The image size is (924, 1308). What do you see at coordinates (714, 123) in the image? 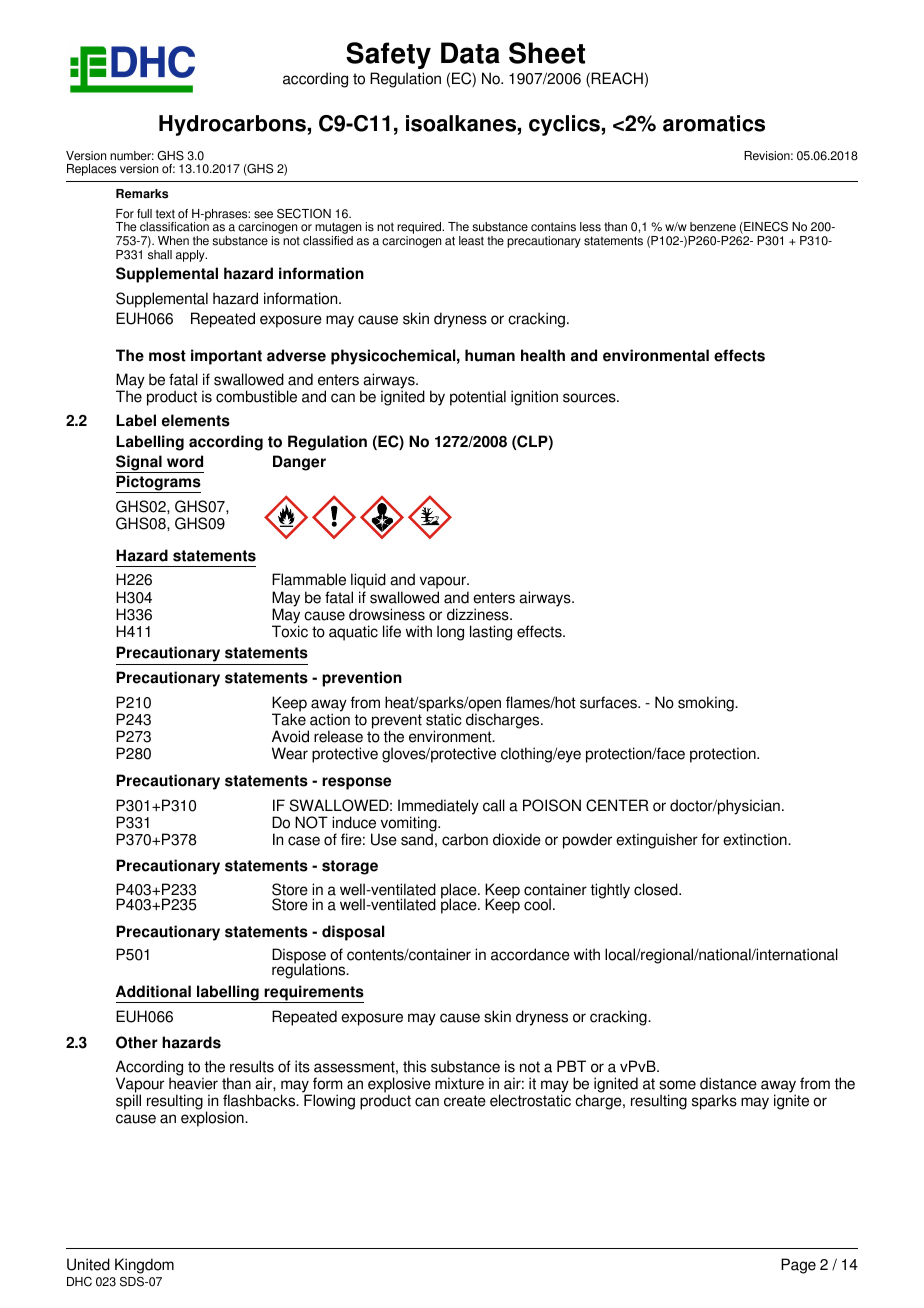
I see `aromatics` at bounding box center [714, 123].
